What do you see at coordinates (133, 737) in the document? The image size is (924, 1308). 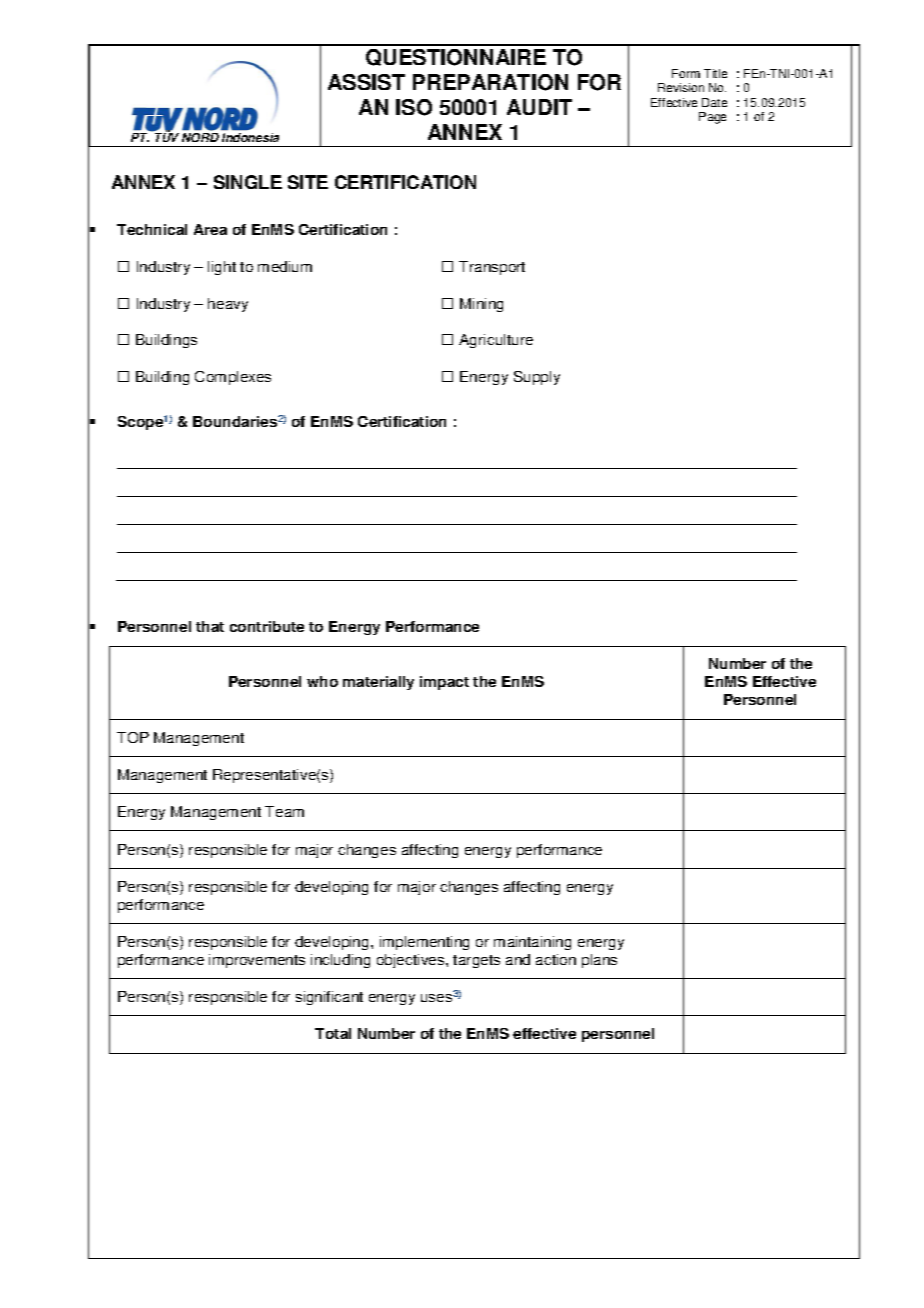 I see `TOP` at bounding box center [133, 737].
